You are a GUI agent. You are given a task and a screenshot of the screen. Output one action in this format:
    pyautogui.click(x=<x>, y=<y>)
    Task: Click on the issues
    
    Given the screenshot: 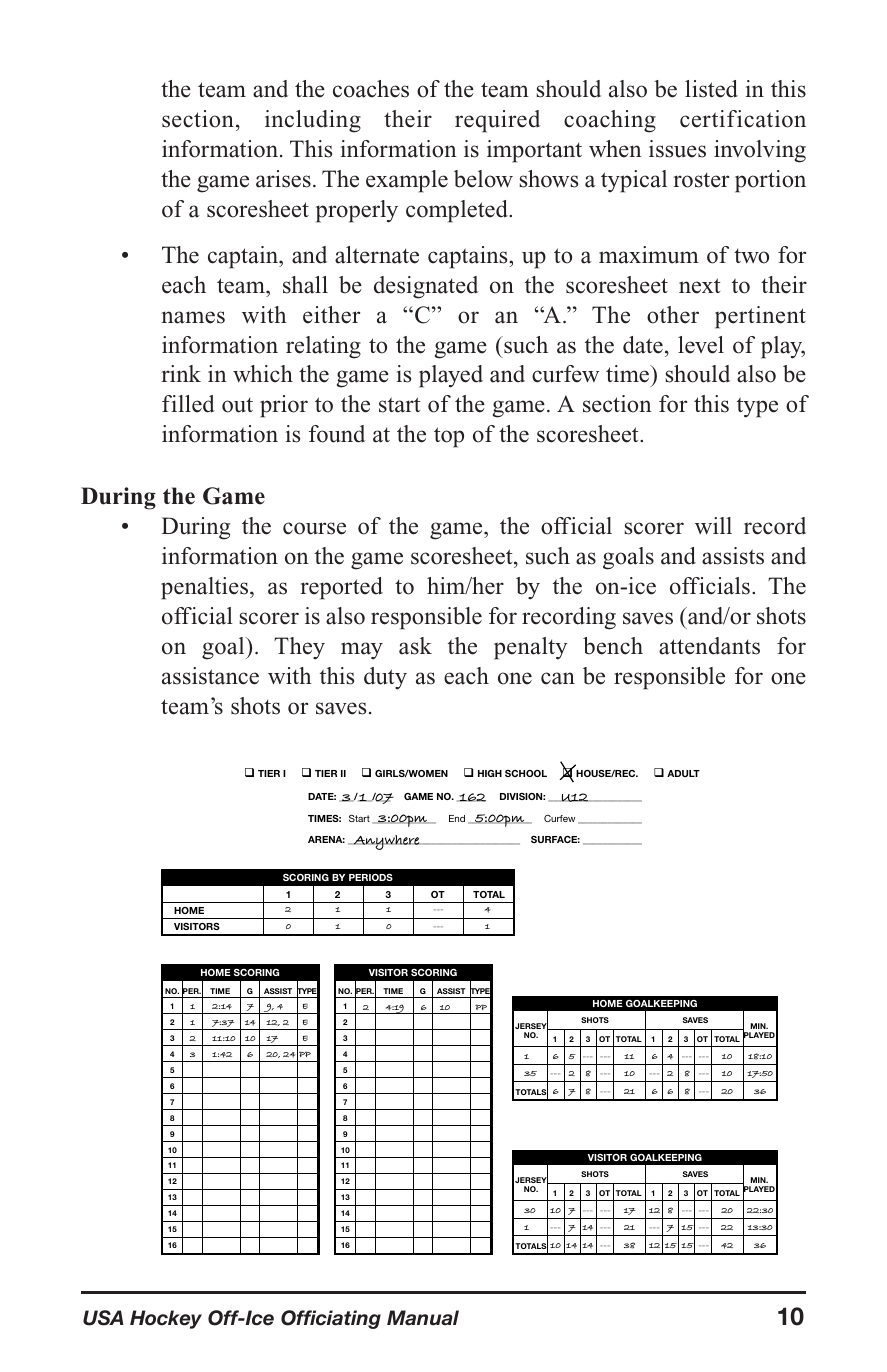 What is the action you would take?
    pyautogui.click(x=677, y=149)
